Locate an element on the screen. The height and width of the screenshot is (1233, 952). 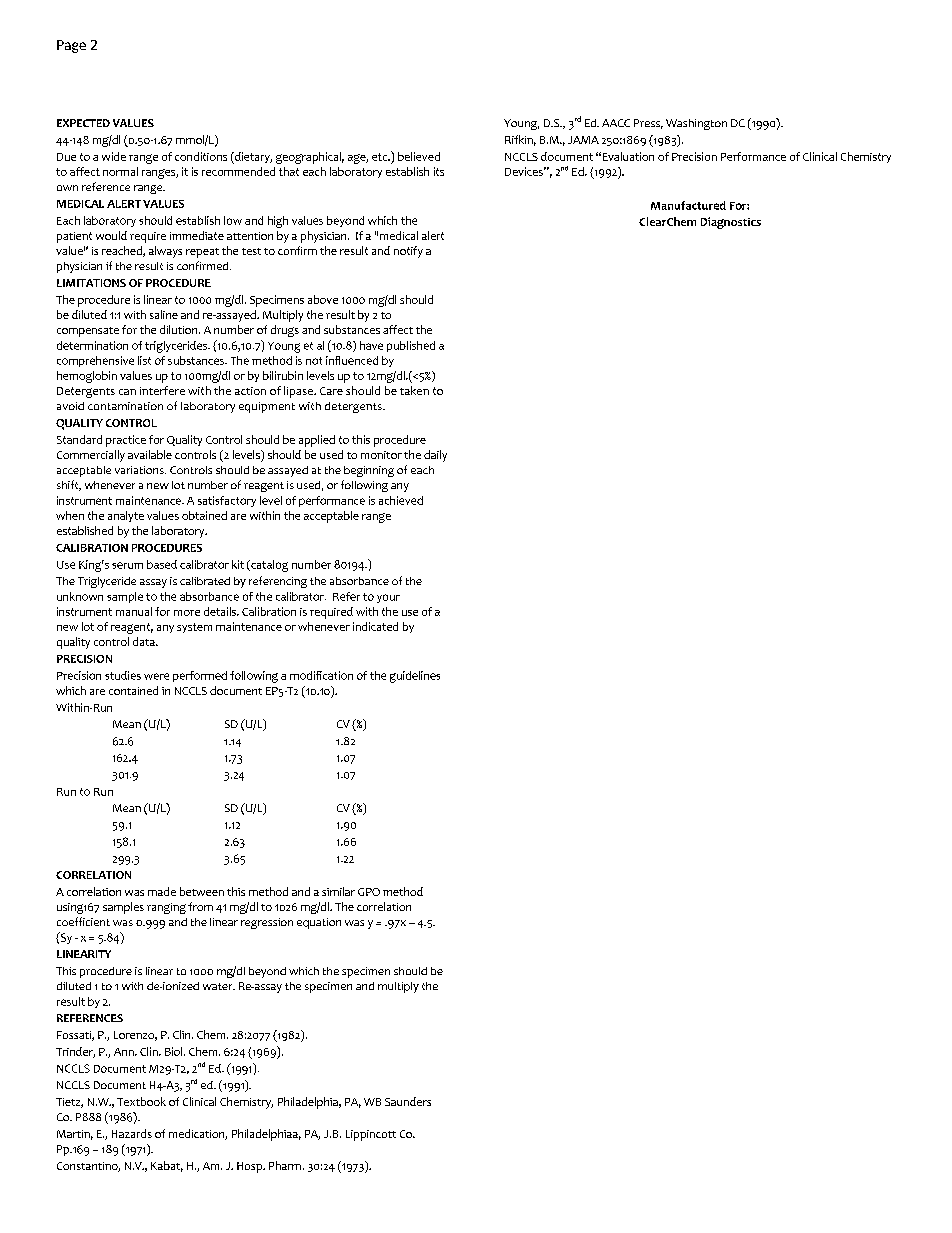
Hazards is located at coordinates (132, 1133).
